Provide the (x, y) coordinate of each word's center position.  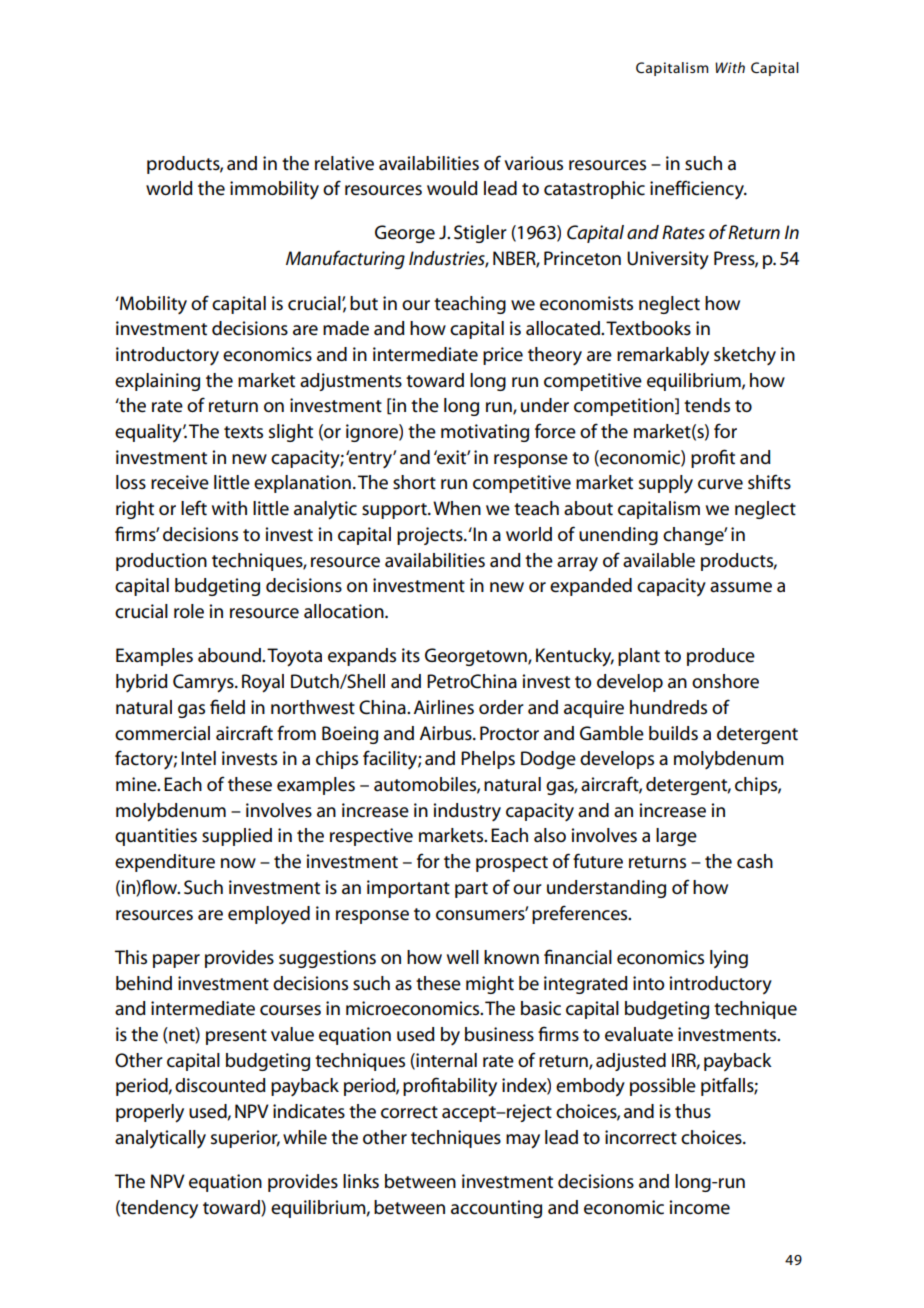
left (194, 508)
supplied (237, 837)
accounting (496, 1209)
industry (467, 812)
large (676, 837)
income (699, 1207)
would (452, 188)
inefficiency (698, 189)
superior (245, 1139)
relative (344, 163)
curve (720, 484)
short (414, 482)
